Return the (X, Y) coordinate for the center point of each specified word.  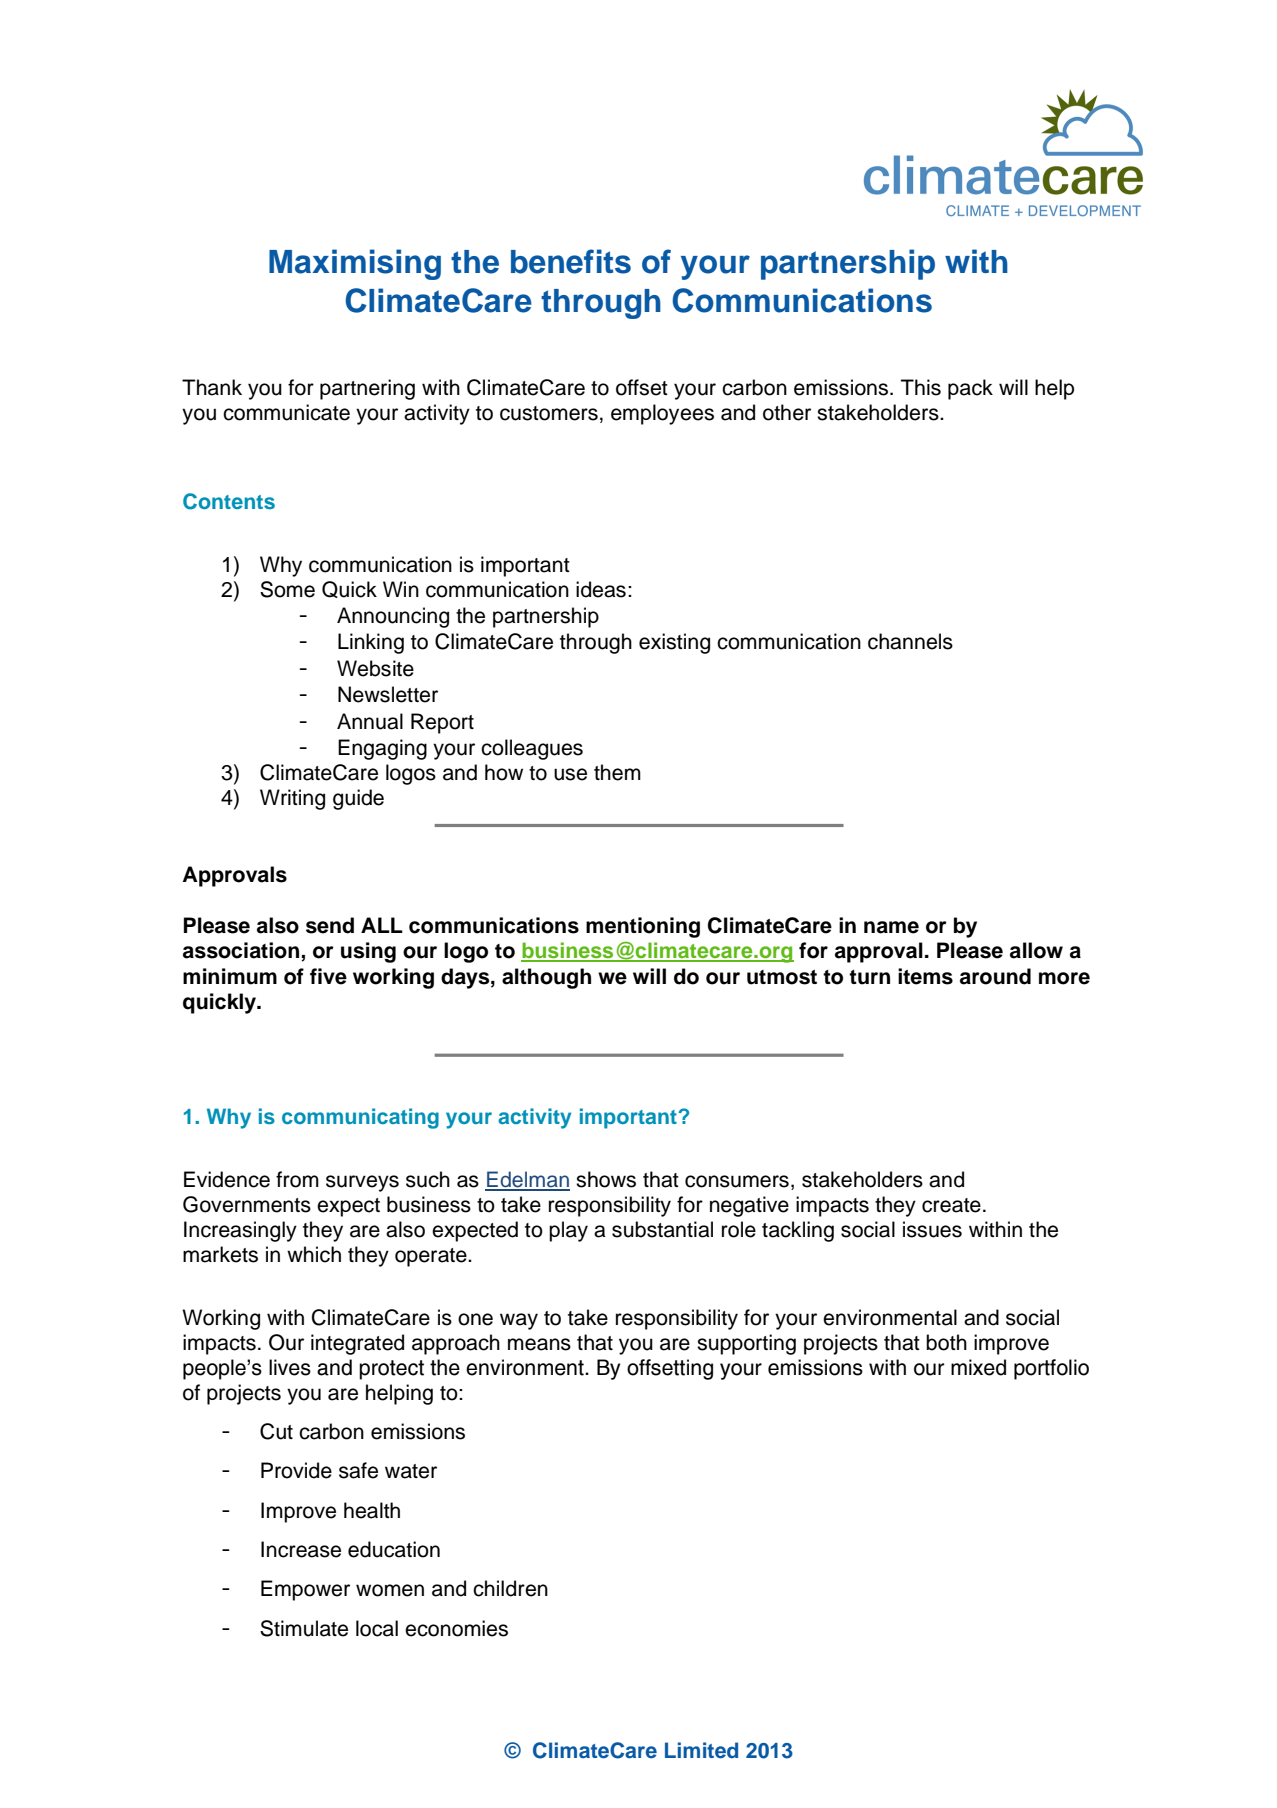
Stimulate (304, 1628)
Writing (292, 799)
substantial (662, 1229)
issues (932, 1229)
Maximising (355, 264)
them (617, 772)
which (314, 1254)
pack (970, 389)
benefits (571, 261)
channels (910, 641)
